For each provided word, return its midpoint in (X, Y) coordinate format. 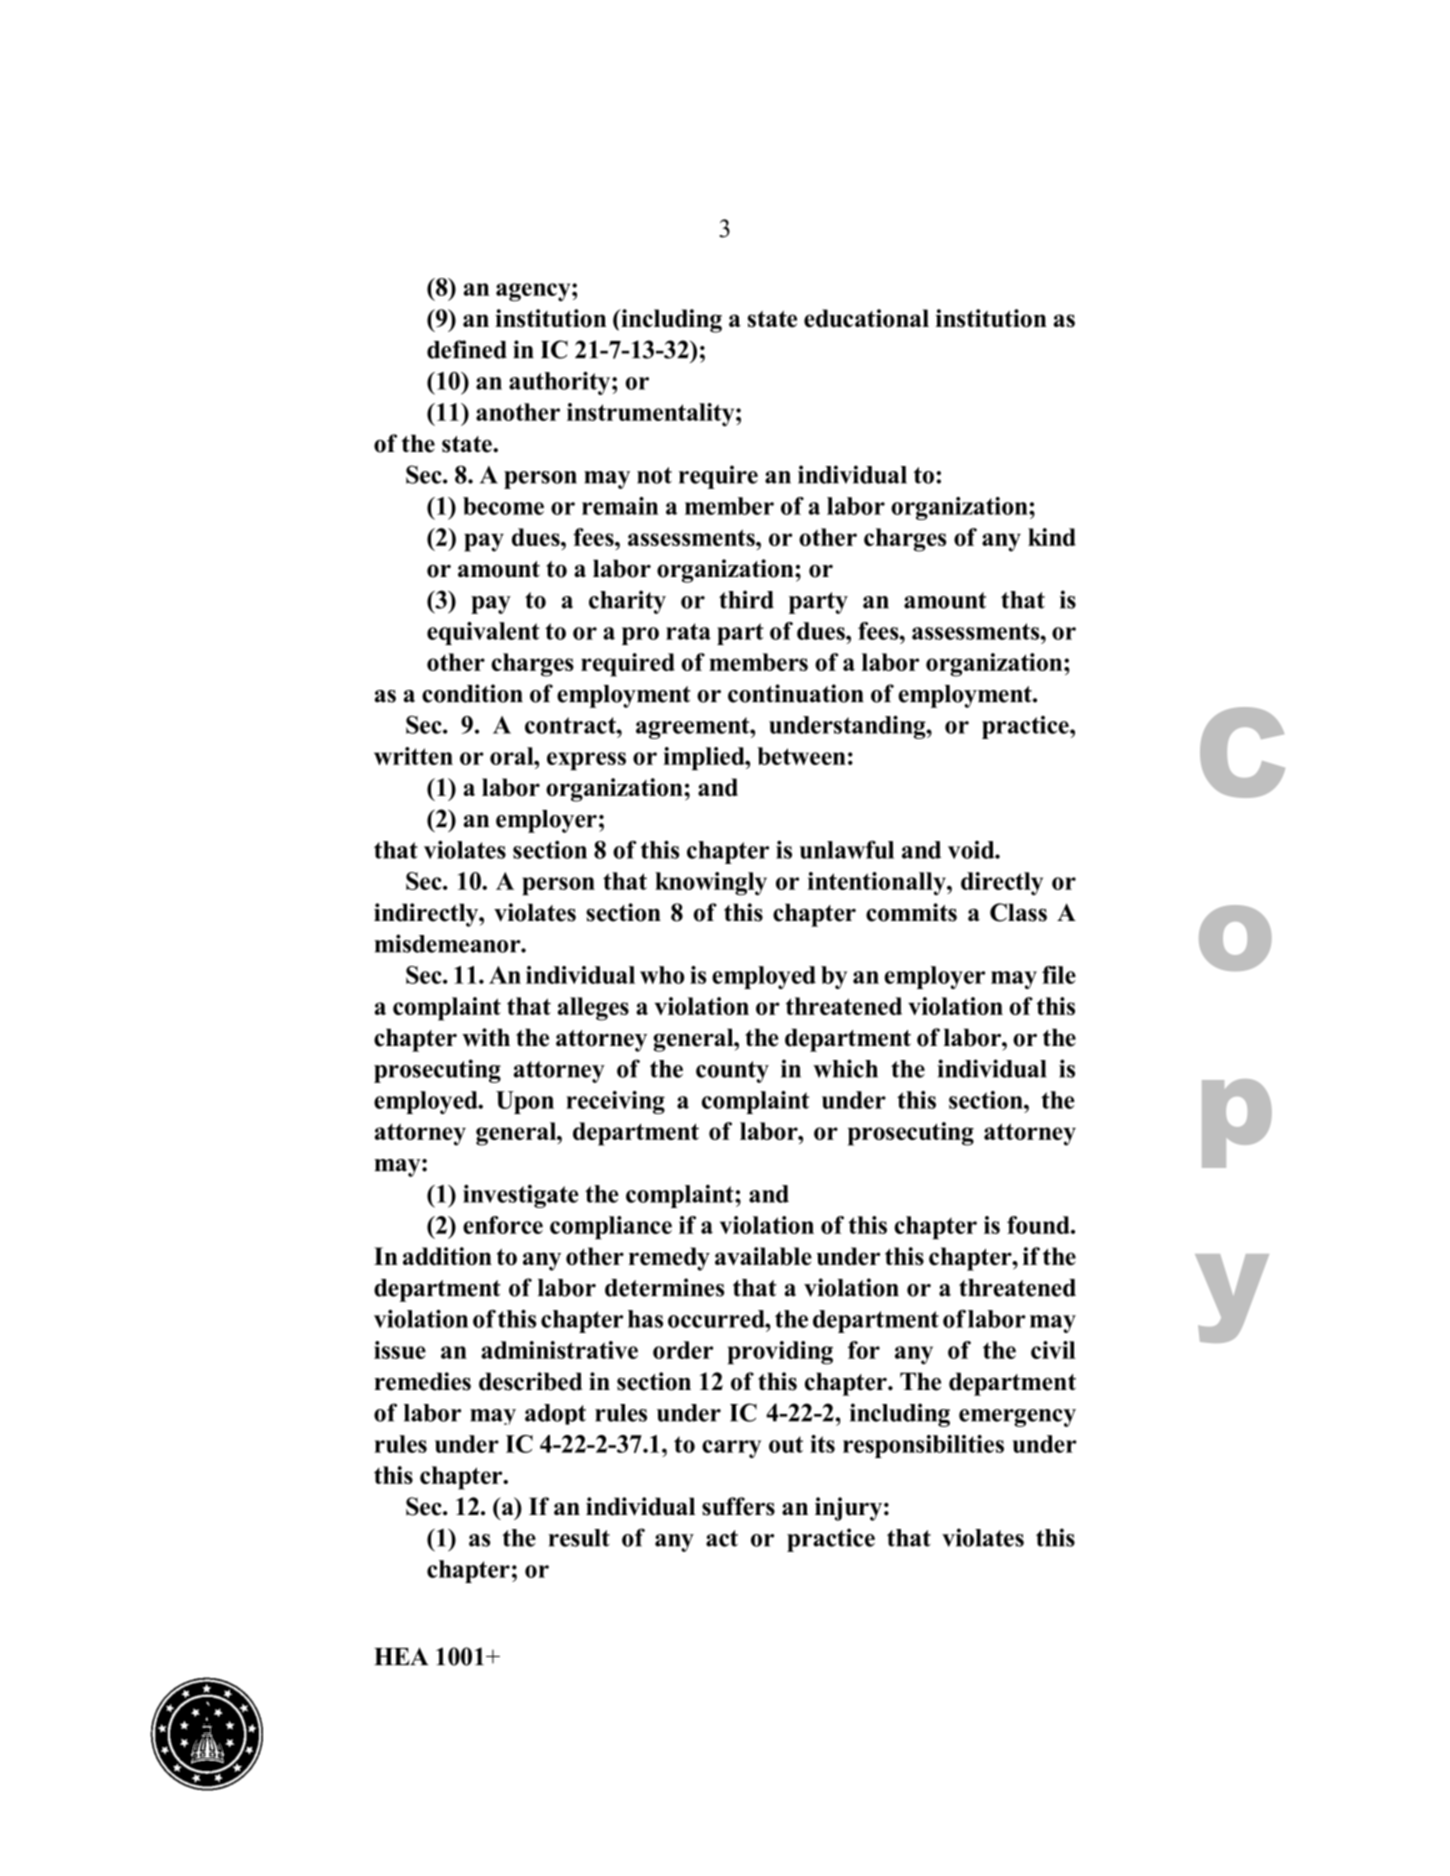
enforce (503, 1225)
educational (866, 318)
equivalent (483, 633)
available (763, 1256)
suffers (738, 1506)
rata (688, 631)
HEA (401, 1656)
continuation (796, 693)
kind (1052, 537)
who (662, 975)
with (486, 1037)
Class (1018, 912)
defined (467, 349)
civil (1053, 1350)
